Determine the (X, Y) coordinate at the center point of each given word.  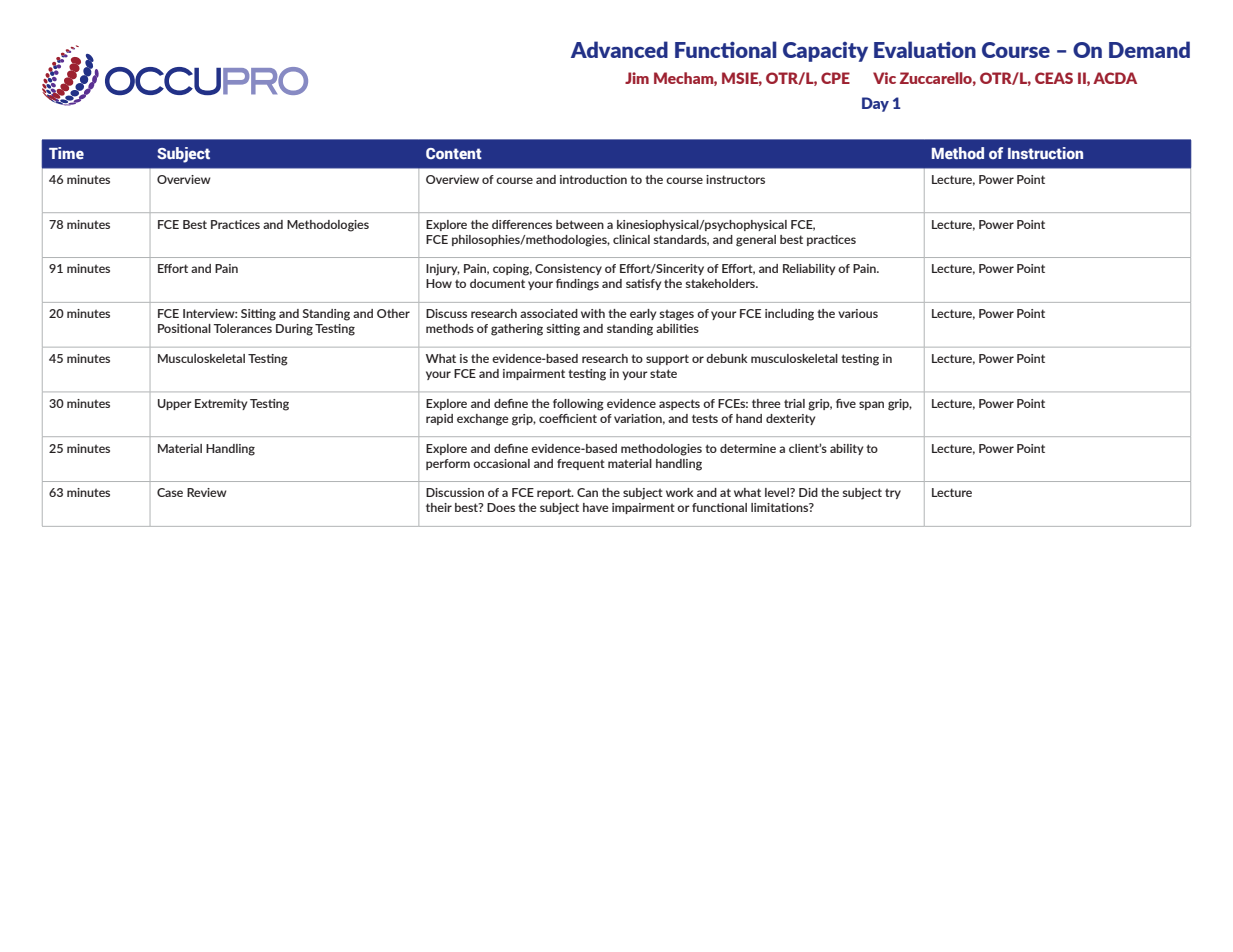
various (858, 313)
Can (587, 492)
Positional (184, 328)
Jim (637, 78)
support (667, 359)
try (893, 493)
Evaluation (925, 49)
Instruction (1045, 153)
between (580, 224)
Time (66, 153)
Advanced (619, 49)
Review (207, 492)
